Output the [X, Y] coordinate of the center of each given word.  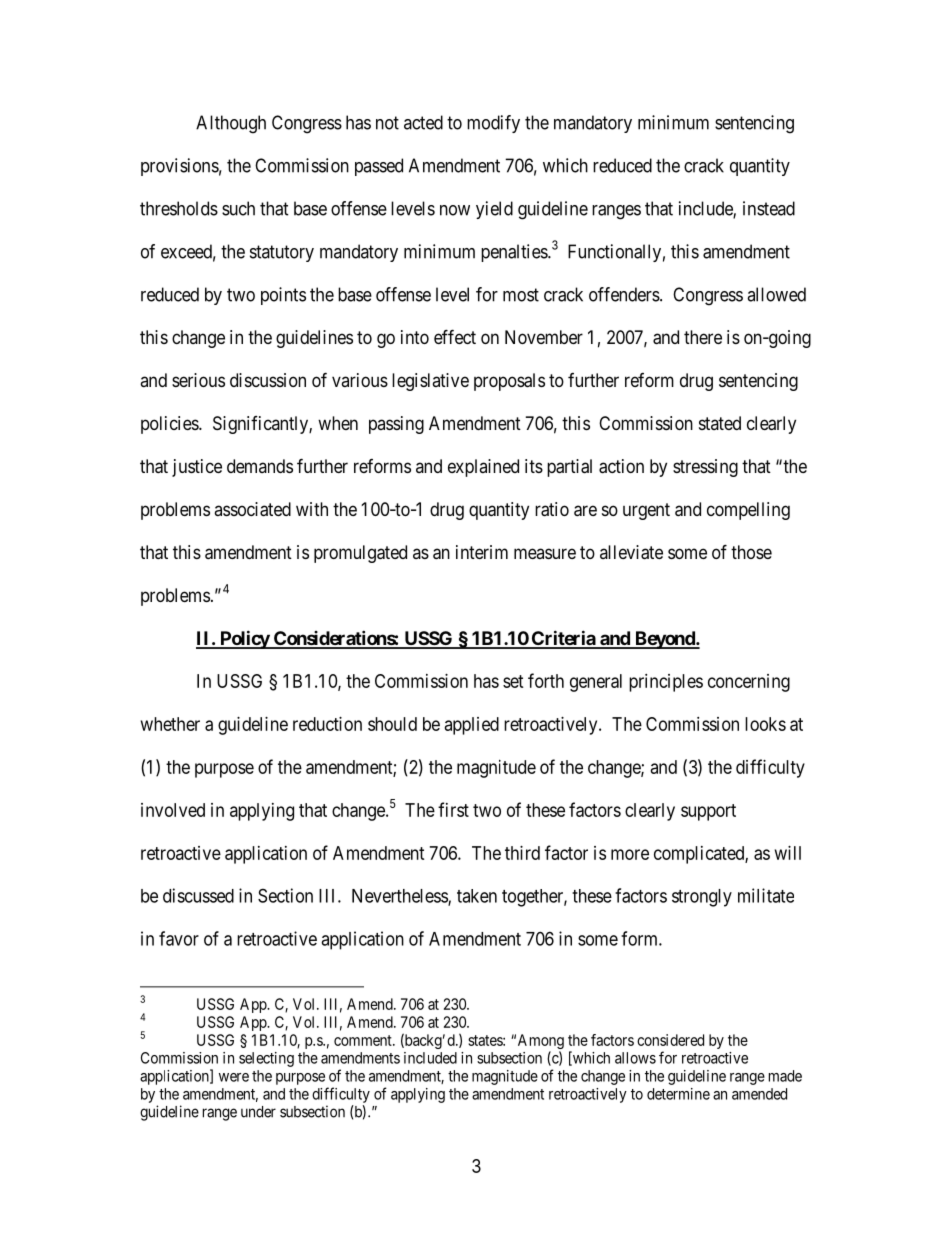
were [234, 1077]
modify [493, 124]
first [453, 809]
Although [231, 124]
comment [364, 1040]
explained [483, 468]
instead [769, 208]
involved [173, 810]
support [708, 812]
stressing [705, 468]
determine [678, 1094]
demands [260, 466]
